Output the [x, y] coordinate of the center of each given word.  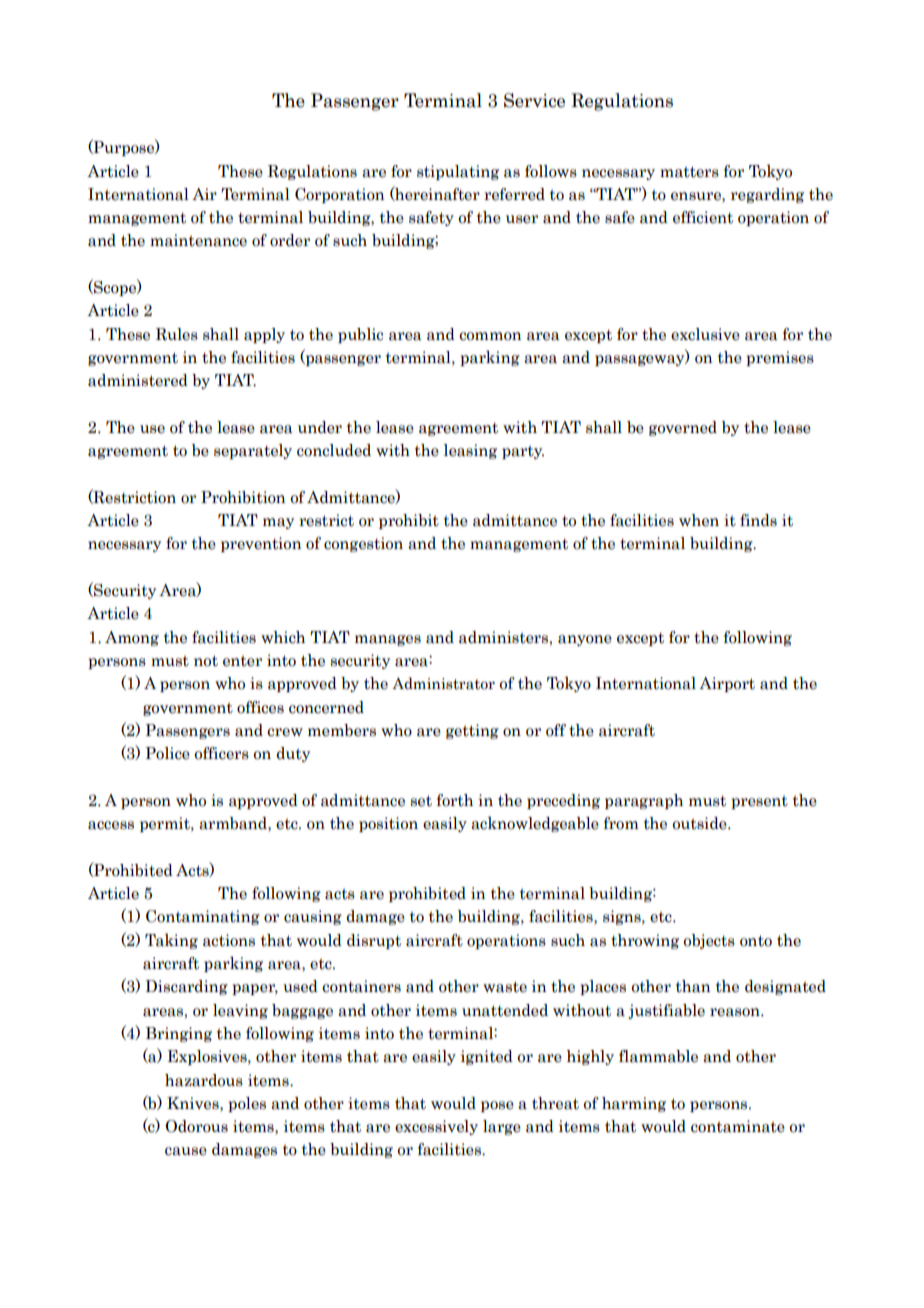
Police [167, 753]
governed [683, 428]
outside [700, 823]
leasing [470, 451]
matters [689, 172]
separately [253, 451]
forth [455, 800]
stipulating [458, 172]
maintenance [198, 240]
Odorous [196, 1126]
